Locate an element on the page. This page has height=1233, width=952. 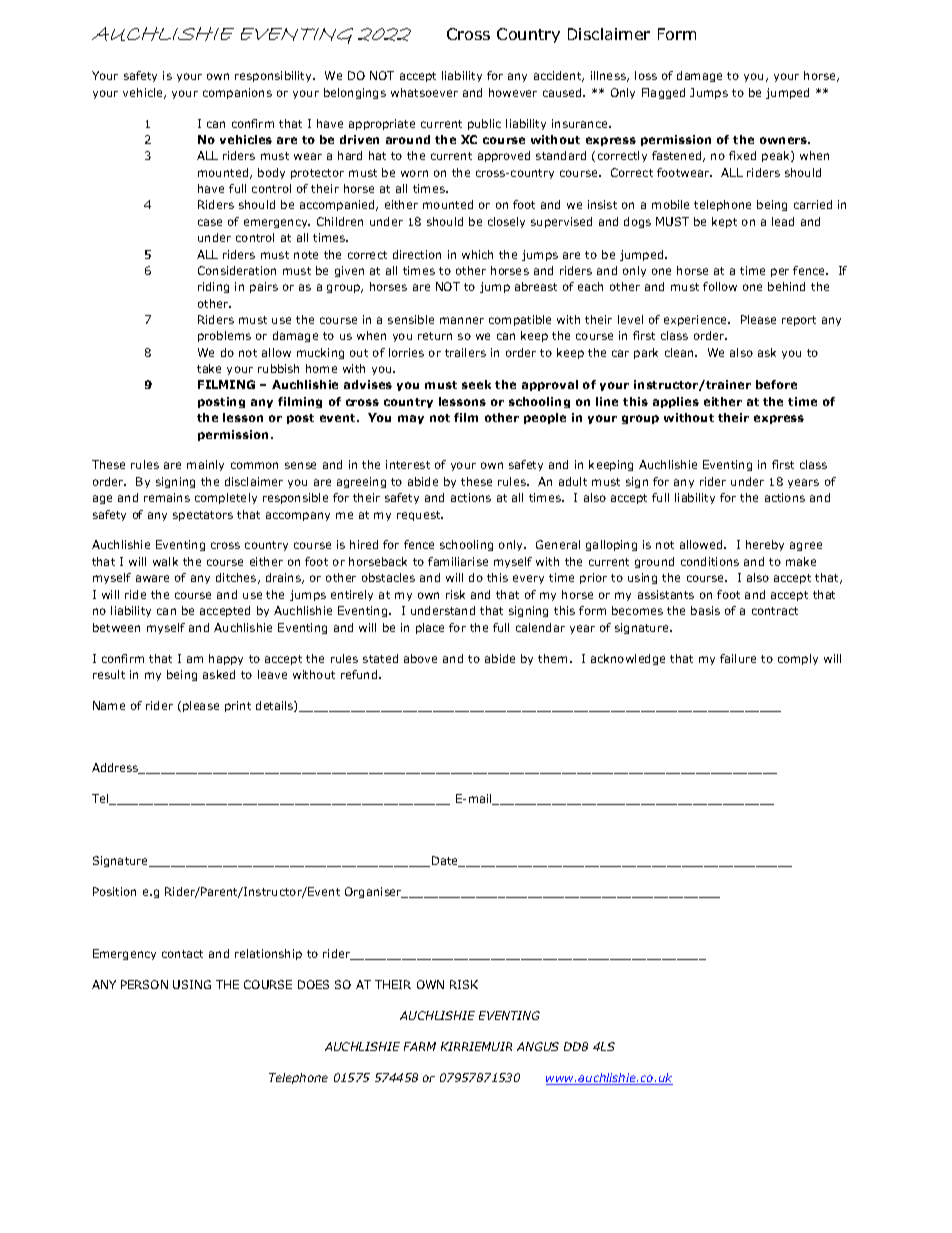
seek is located at coordinates (476, 384).
